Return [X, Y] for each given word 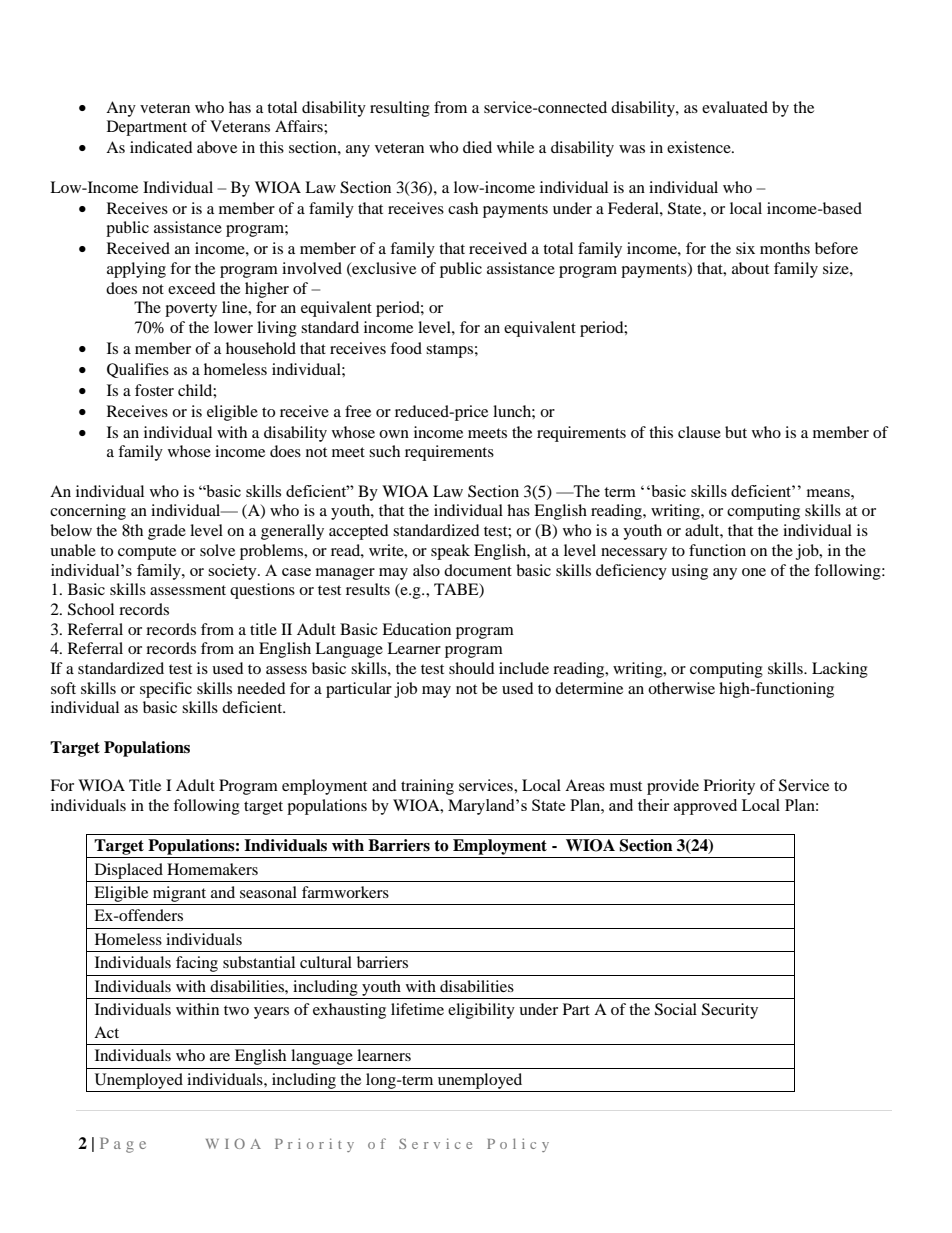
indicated [161, 147]
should [472, 668]
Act [106, 1032]
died [477, 147]
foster [154, 390]
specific [166, 690]
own [394, 434]
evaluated [735, 107]
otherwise [681, 688]
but [736, 432]
